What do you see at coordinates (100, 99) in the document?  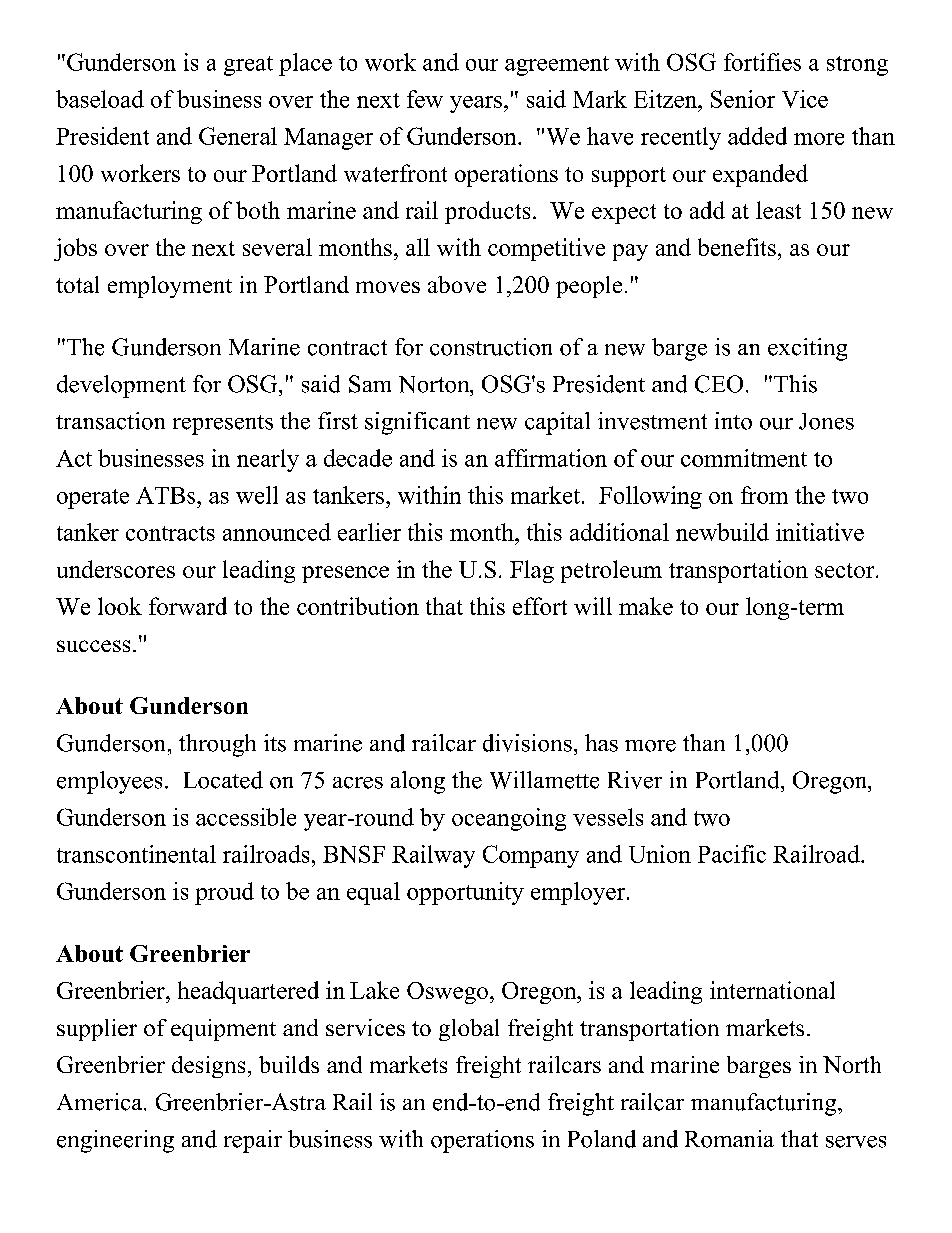 I see `baseload` at bounding box center [100, 99].
